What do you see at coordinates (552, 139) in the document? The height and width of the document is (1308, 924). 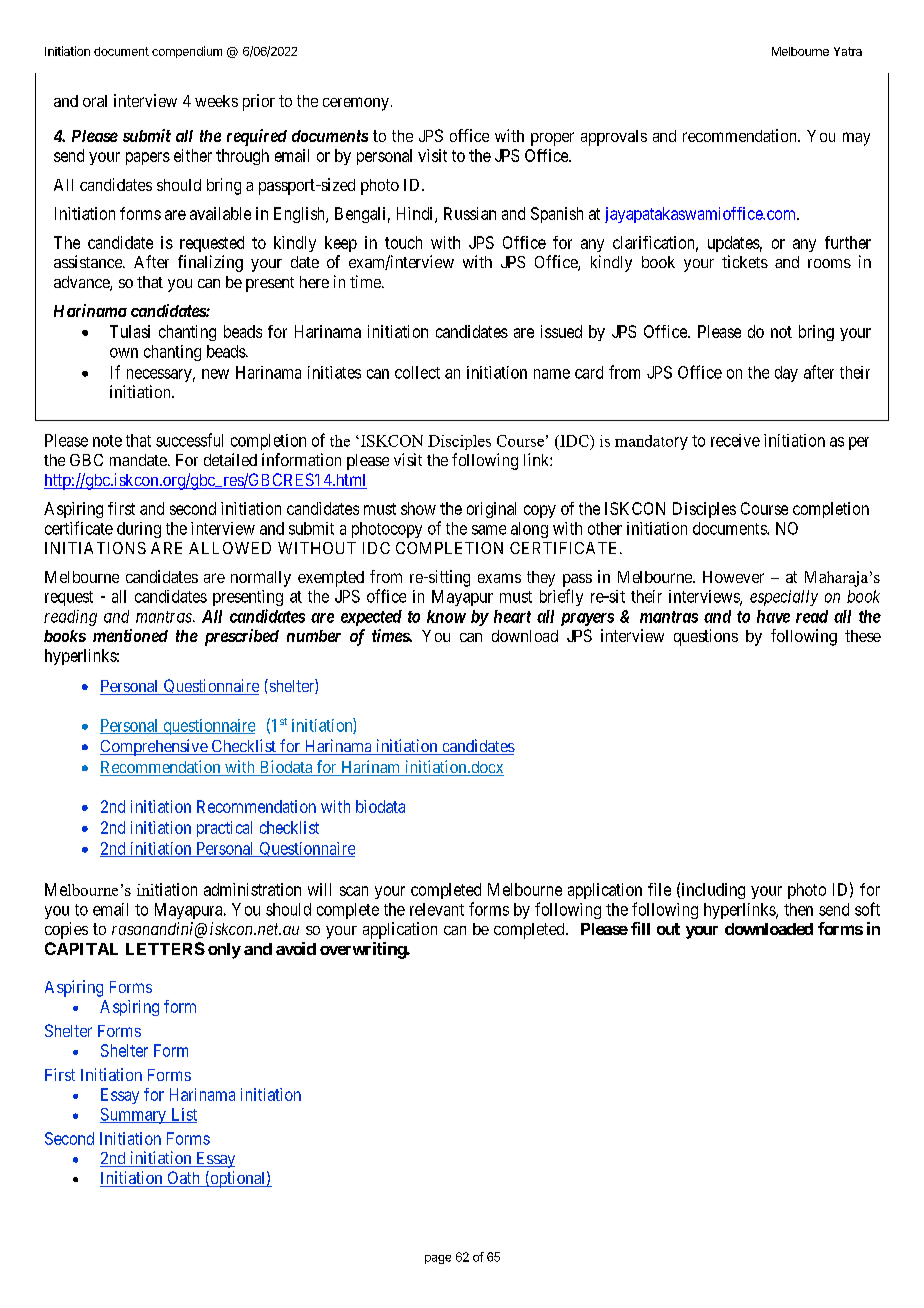 I see `proper` at bounding box center [552, 139].
